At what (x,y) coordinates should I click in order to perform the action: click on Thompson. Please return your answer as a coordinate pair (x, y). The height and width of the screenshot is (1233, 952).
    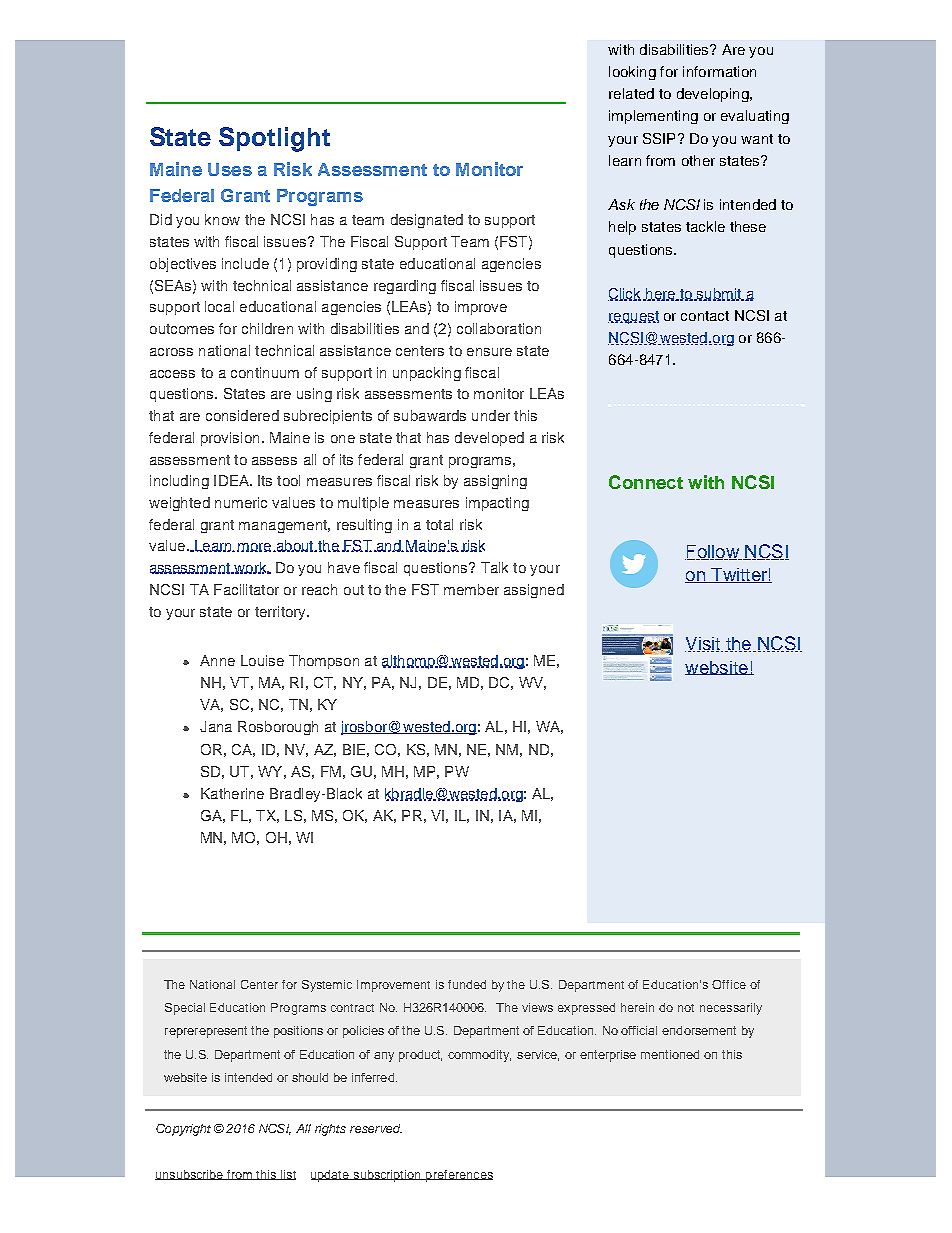
    Looking at the image, I should click on (324, 662).
